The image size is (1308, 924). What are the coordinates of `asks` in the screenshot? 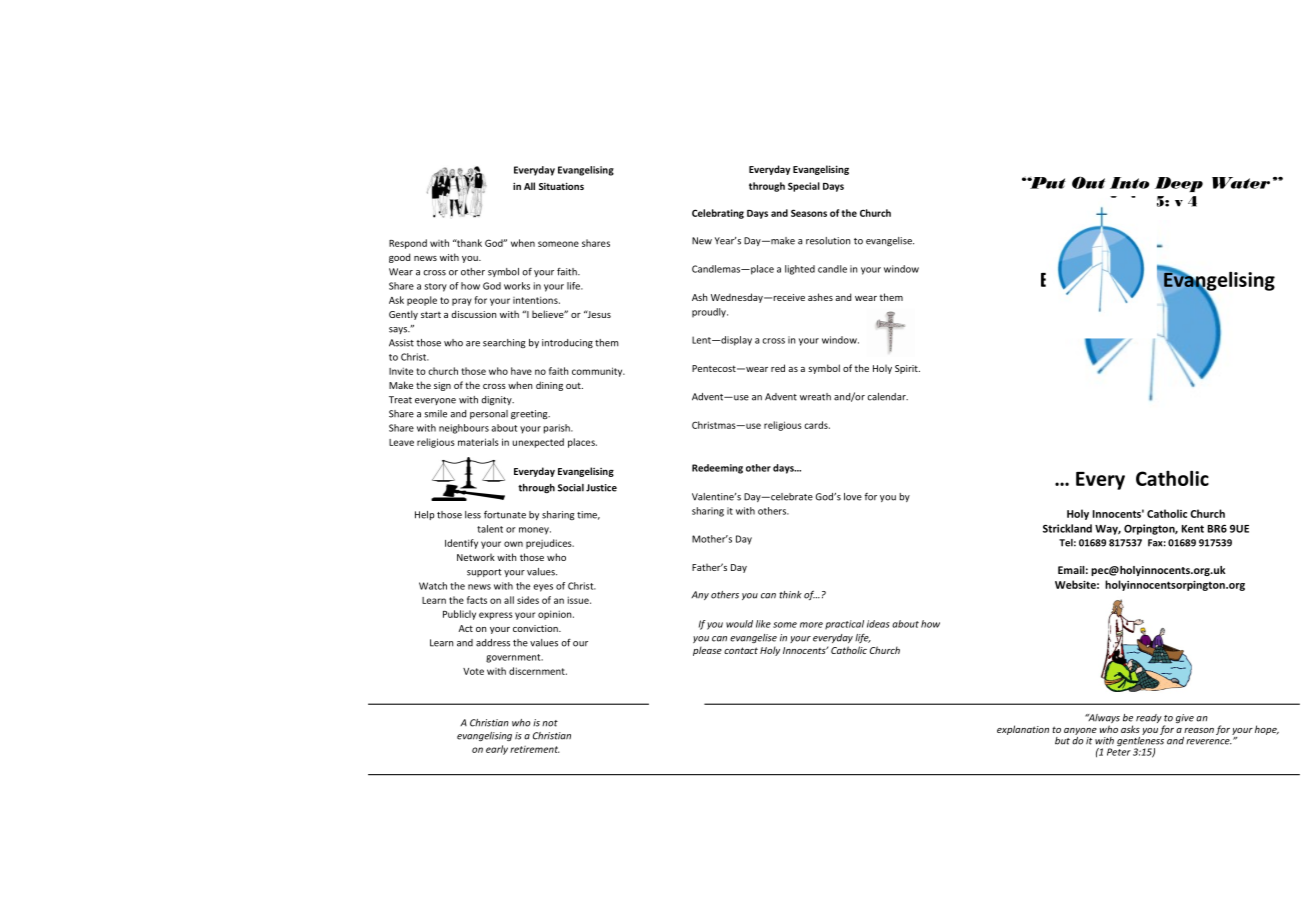 It's located at (1130, 729).
